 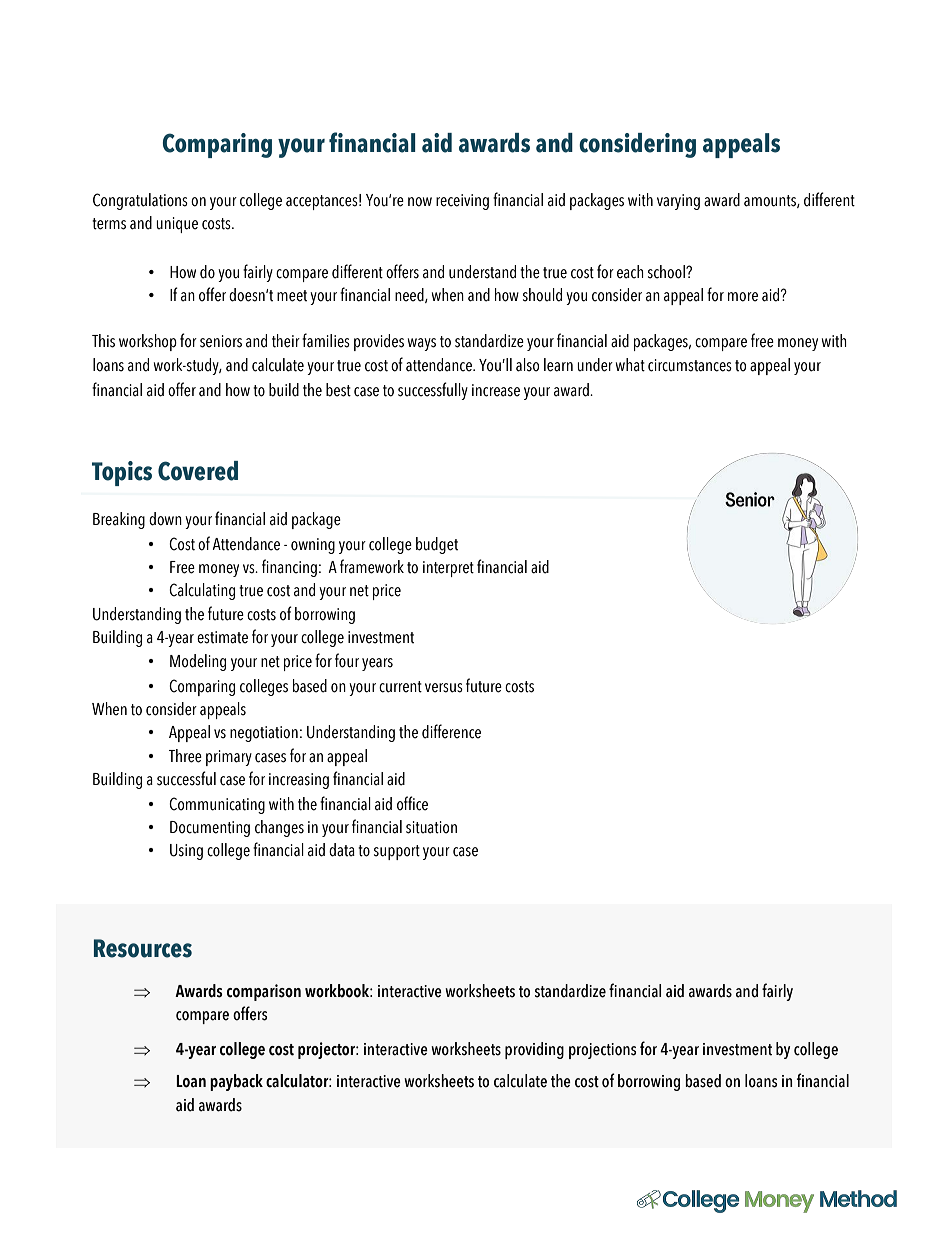 I want to click on varying, so click(x=678, y=202).
